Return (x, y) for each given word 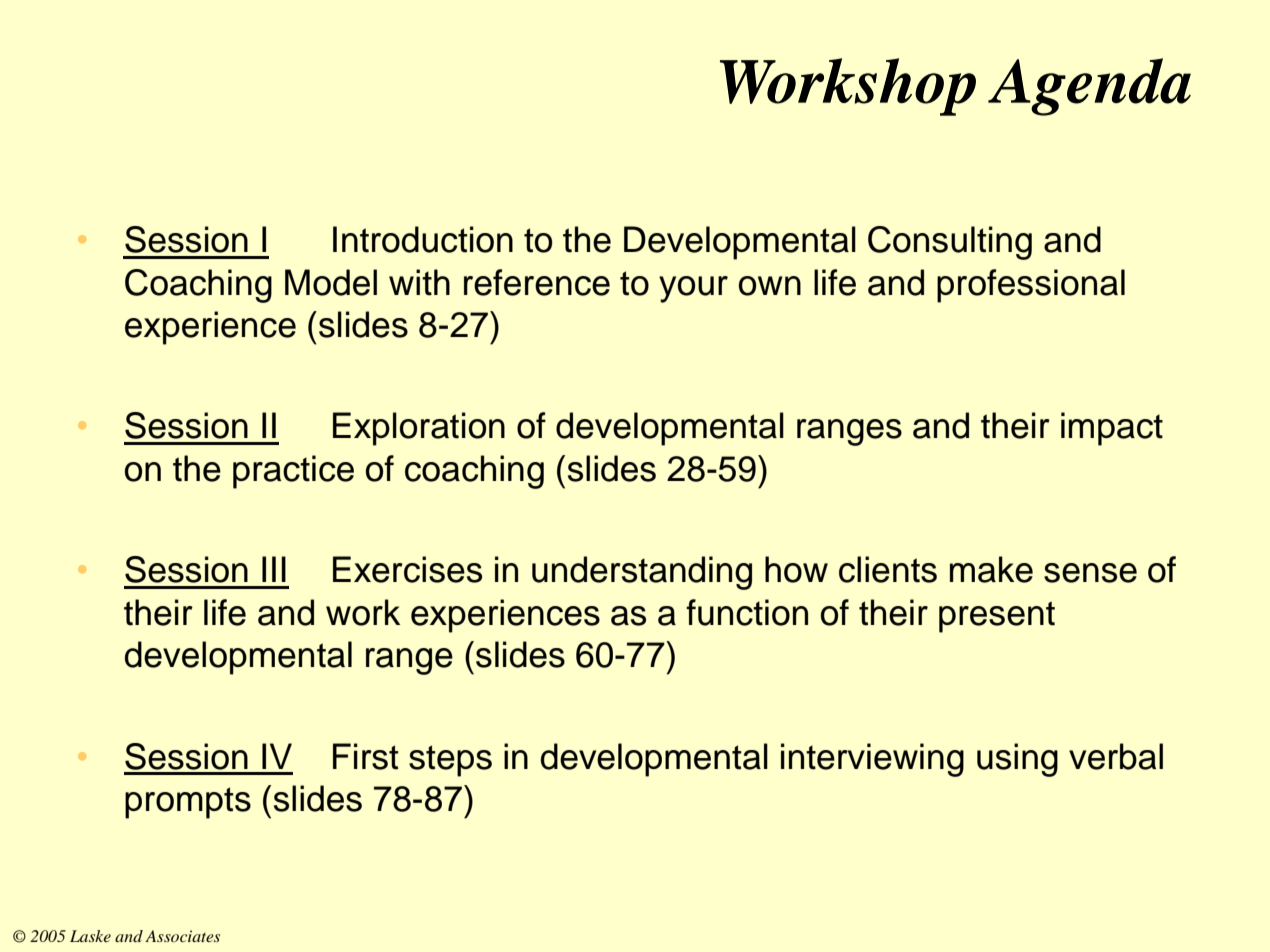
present (997, 617)
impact (1112, 429)
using (1017, 760)
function (747, 612)
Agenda (1089, 87)
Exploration (419, 429)
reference (537, 282)
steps (450, 761)
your (693, 289)
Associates (182, 936)
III (274, 569)
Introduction (423, 239)
